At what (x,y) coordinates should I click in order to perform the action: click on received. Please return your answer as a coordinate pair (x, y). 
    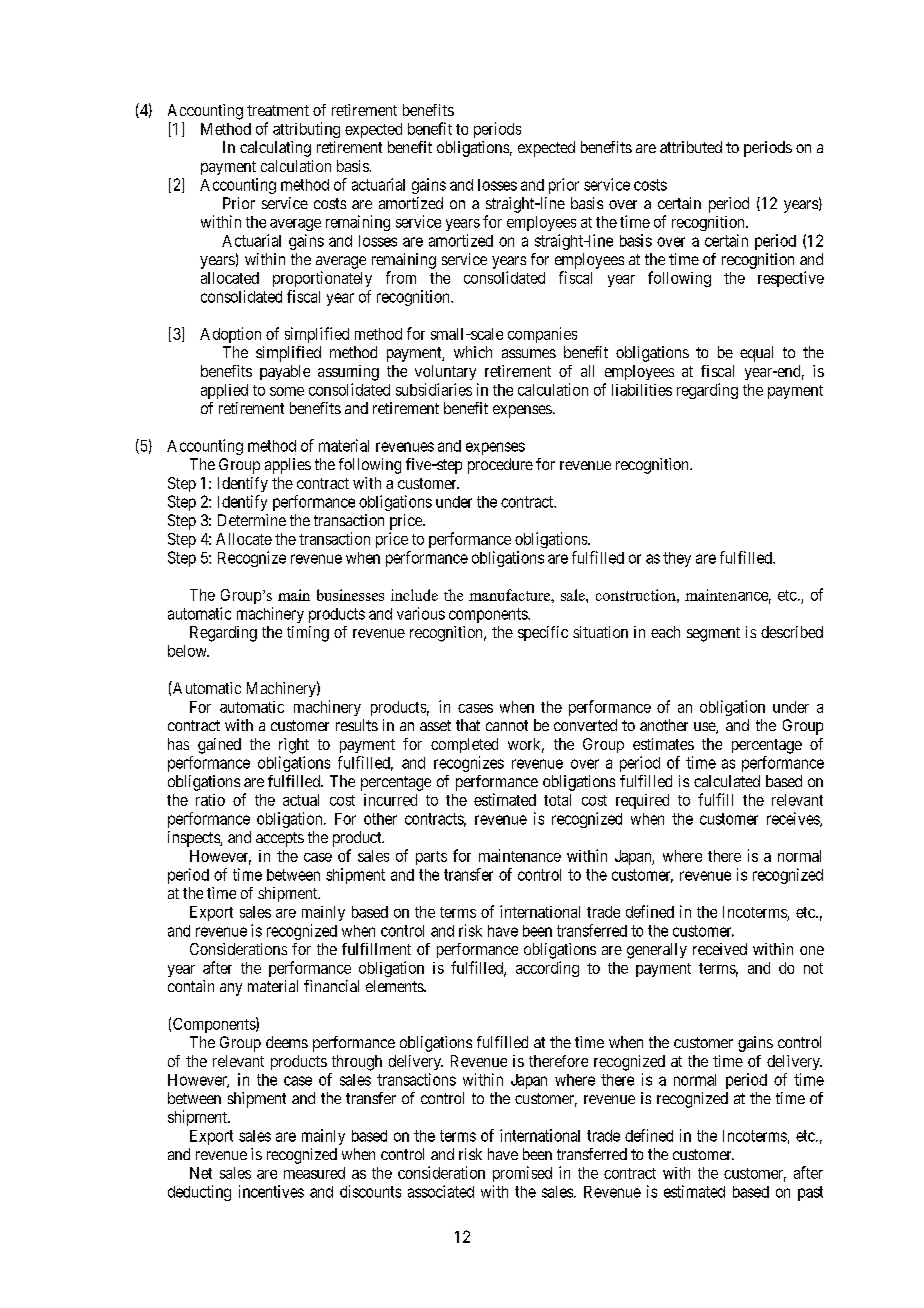
    Looking at the image, I should click on (720, 949).
